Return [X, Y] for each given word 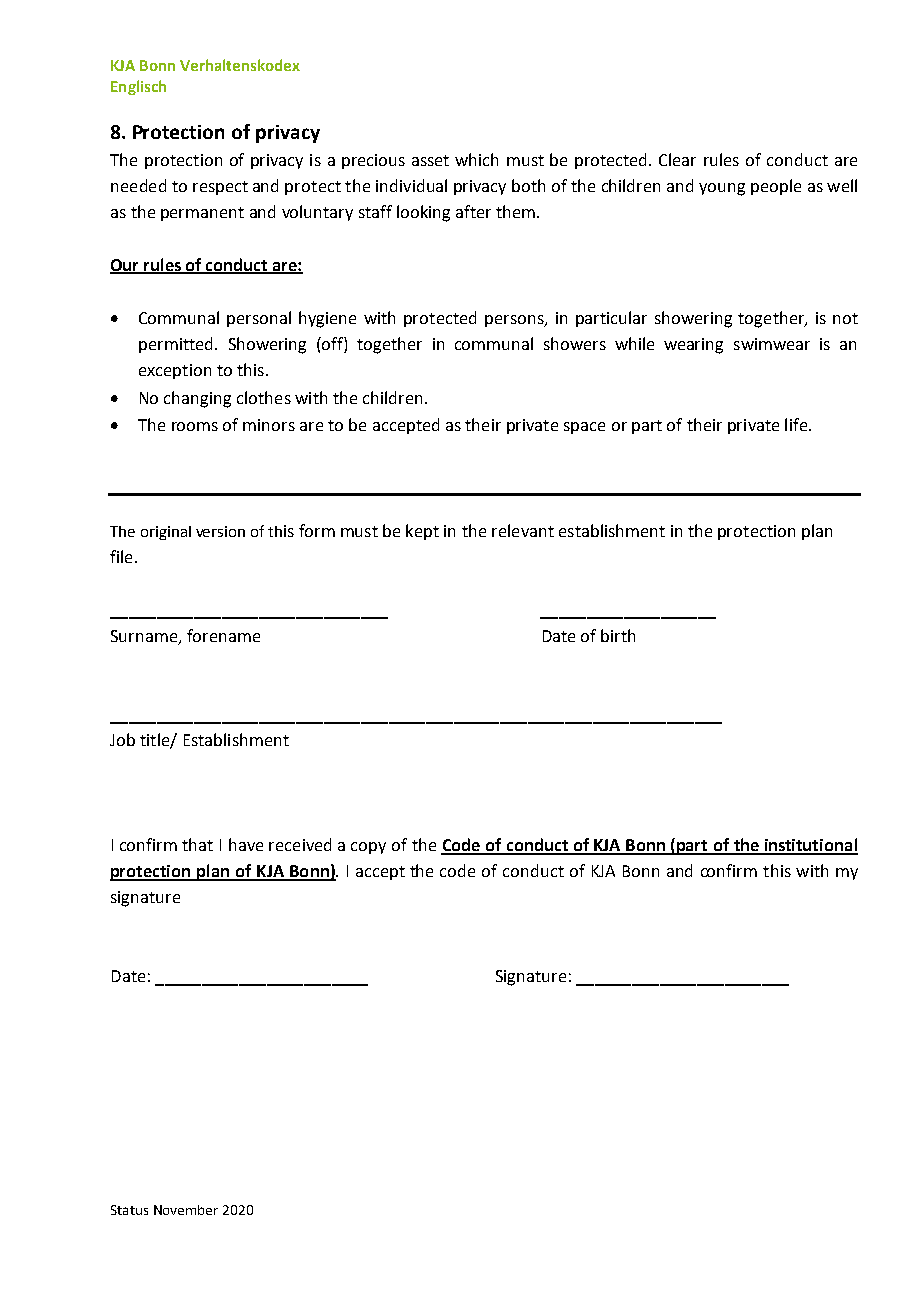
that [197, 844]
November [186, 1210]
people [776, 187]
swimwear [772, 344]
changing [197, 399]
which [476, 159]
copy [368, 848]
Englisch [138, 87]
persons [515, 321]
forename [223, 635]
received [300, 844]
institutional [810, 846]
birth [618, 635]
